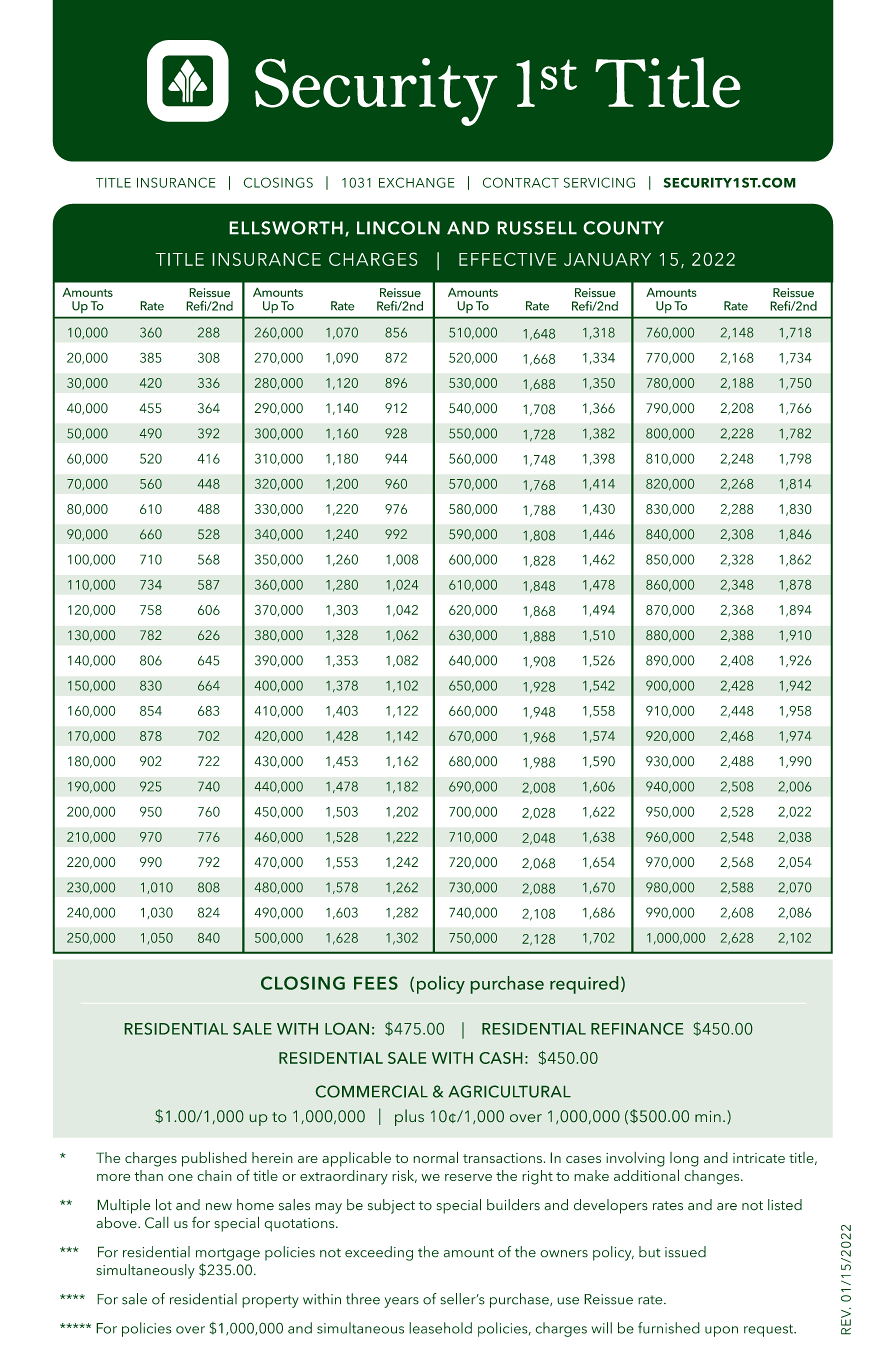 This image has height=1372, width=887. Describe the element at coordinates (286, 228) in the image. I see `ELLSWORTH` at that location.
